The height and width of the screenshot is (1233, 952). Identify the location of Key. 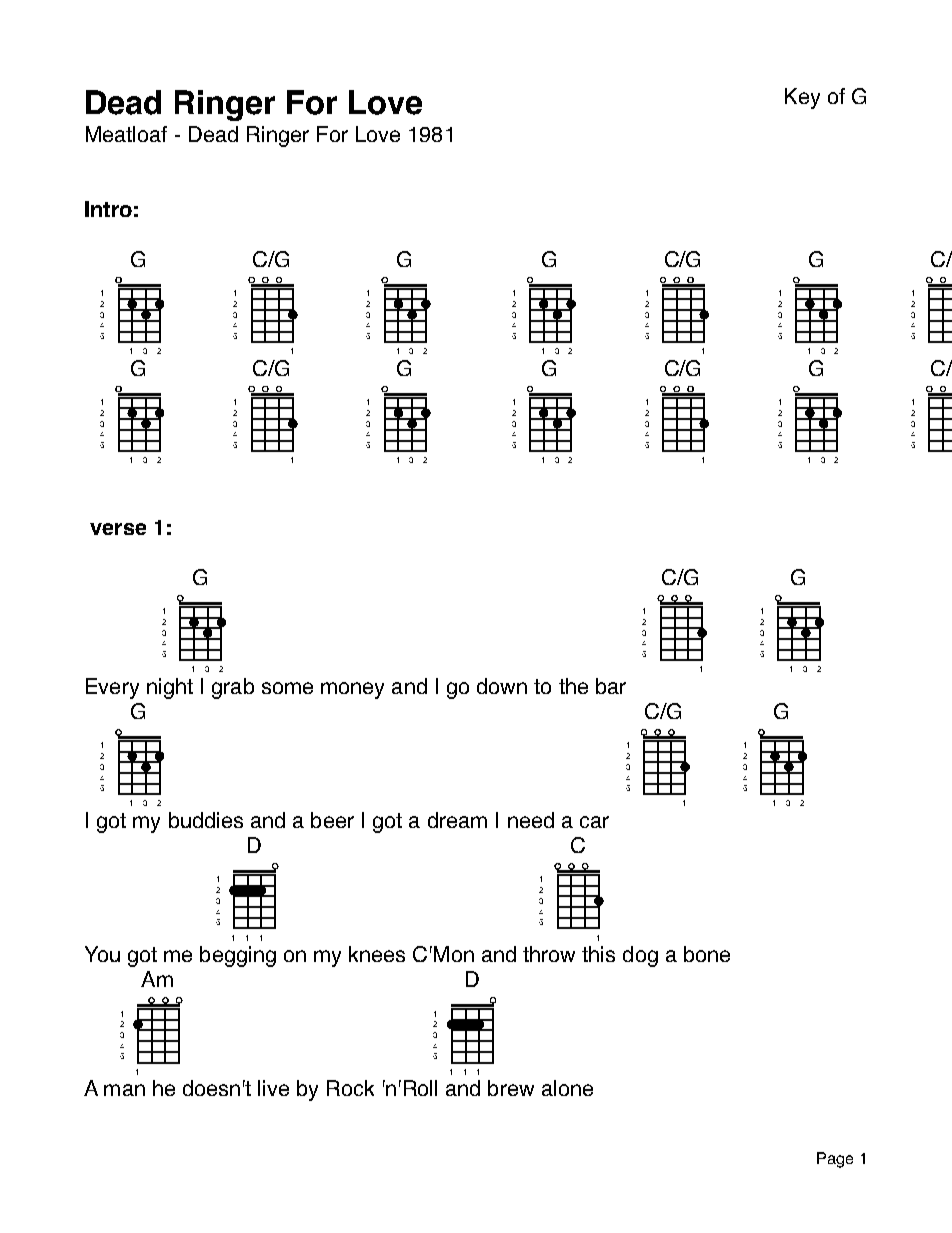
(802, 98).
